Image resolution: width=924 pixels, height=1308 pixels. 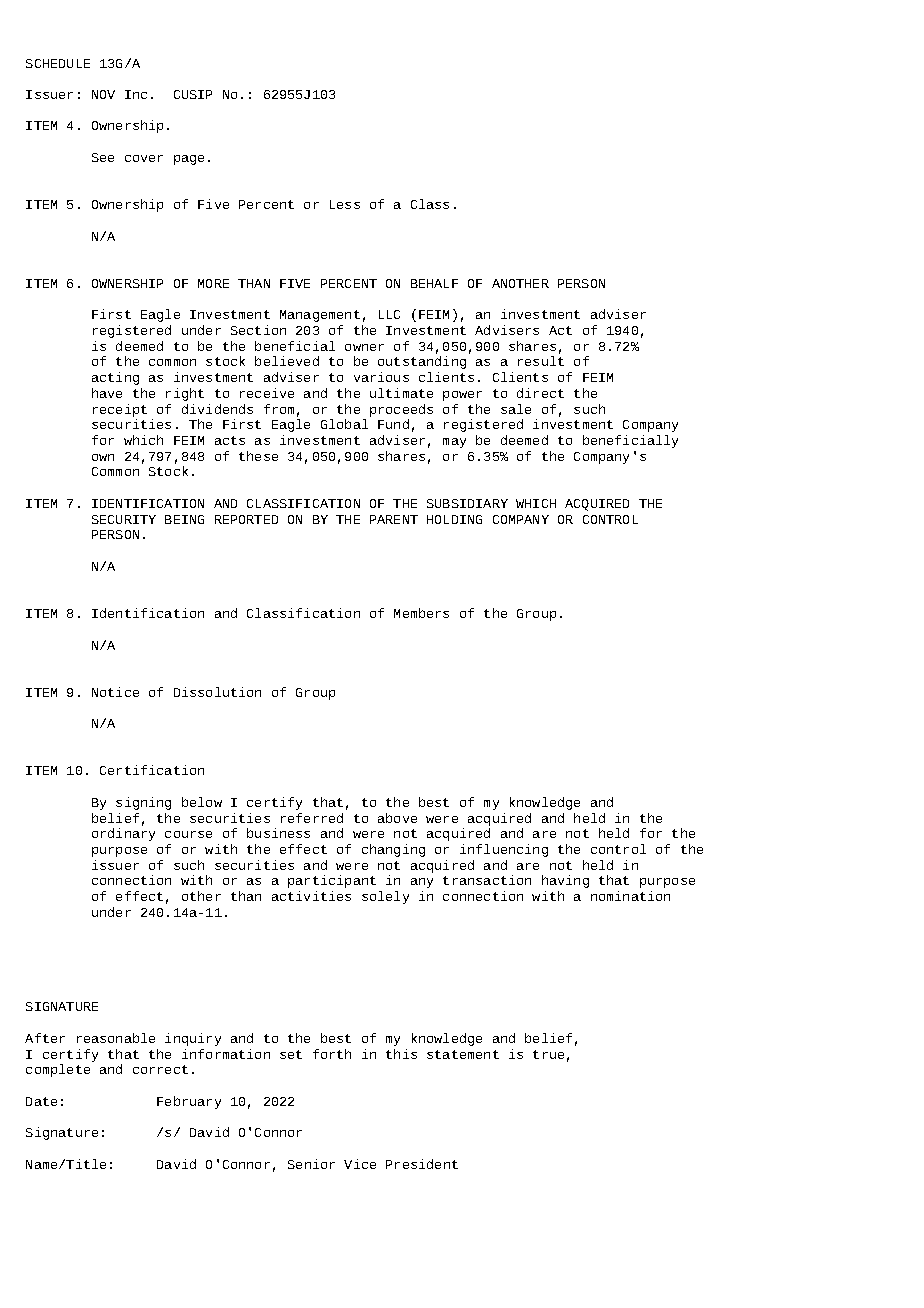 I want to click on signing, so click(x=143, y=803).
